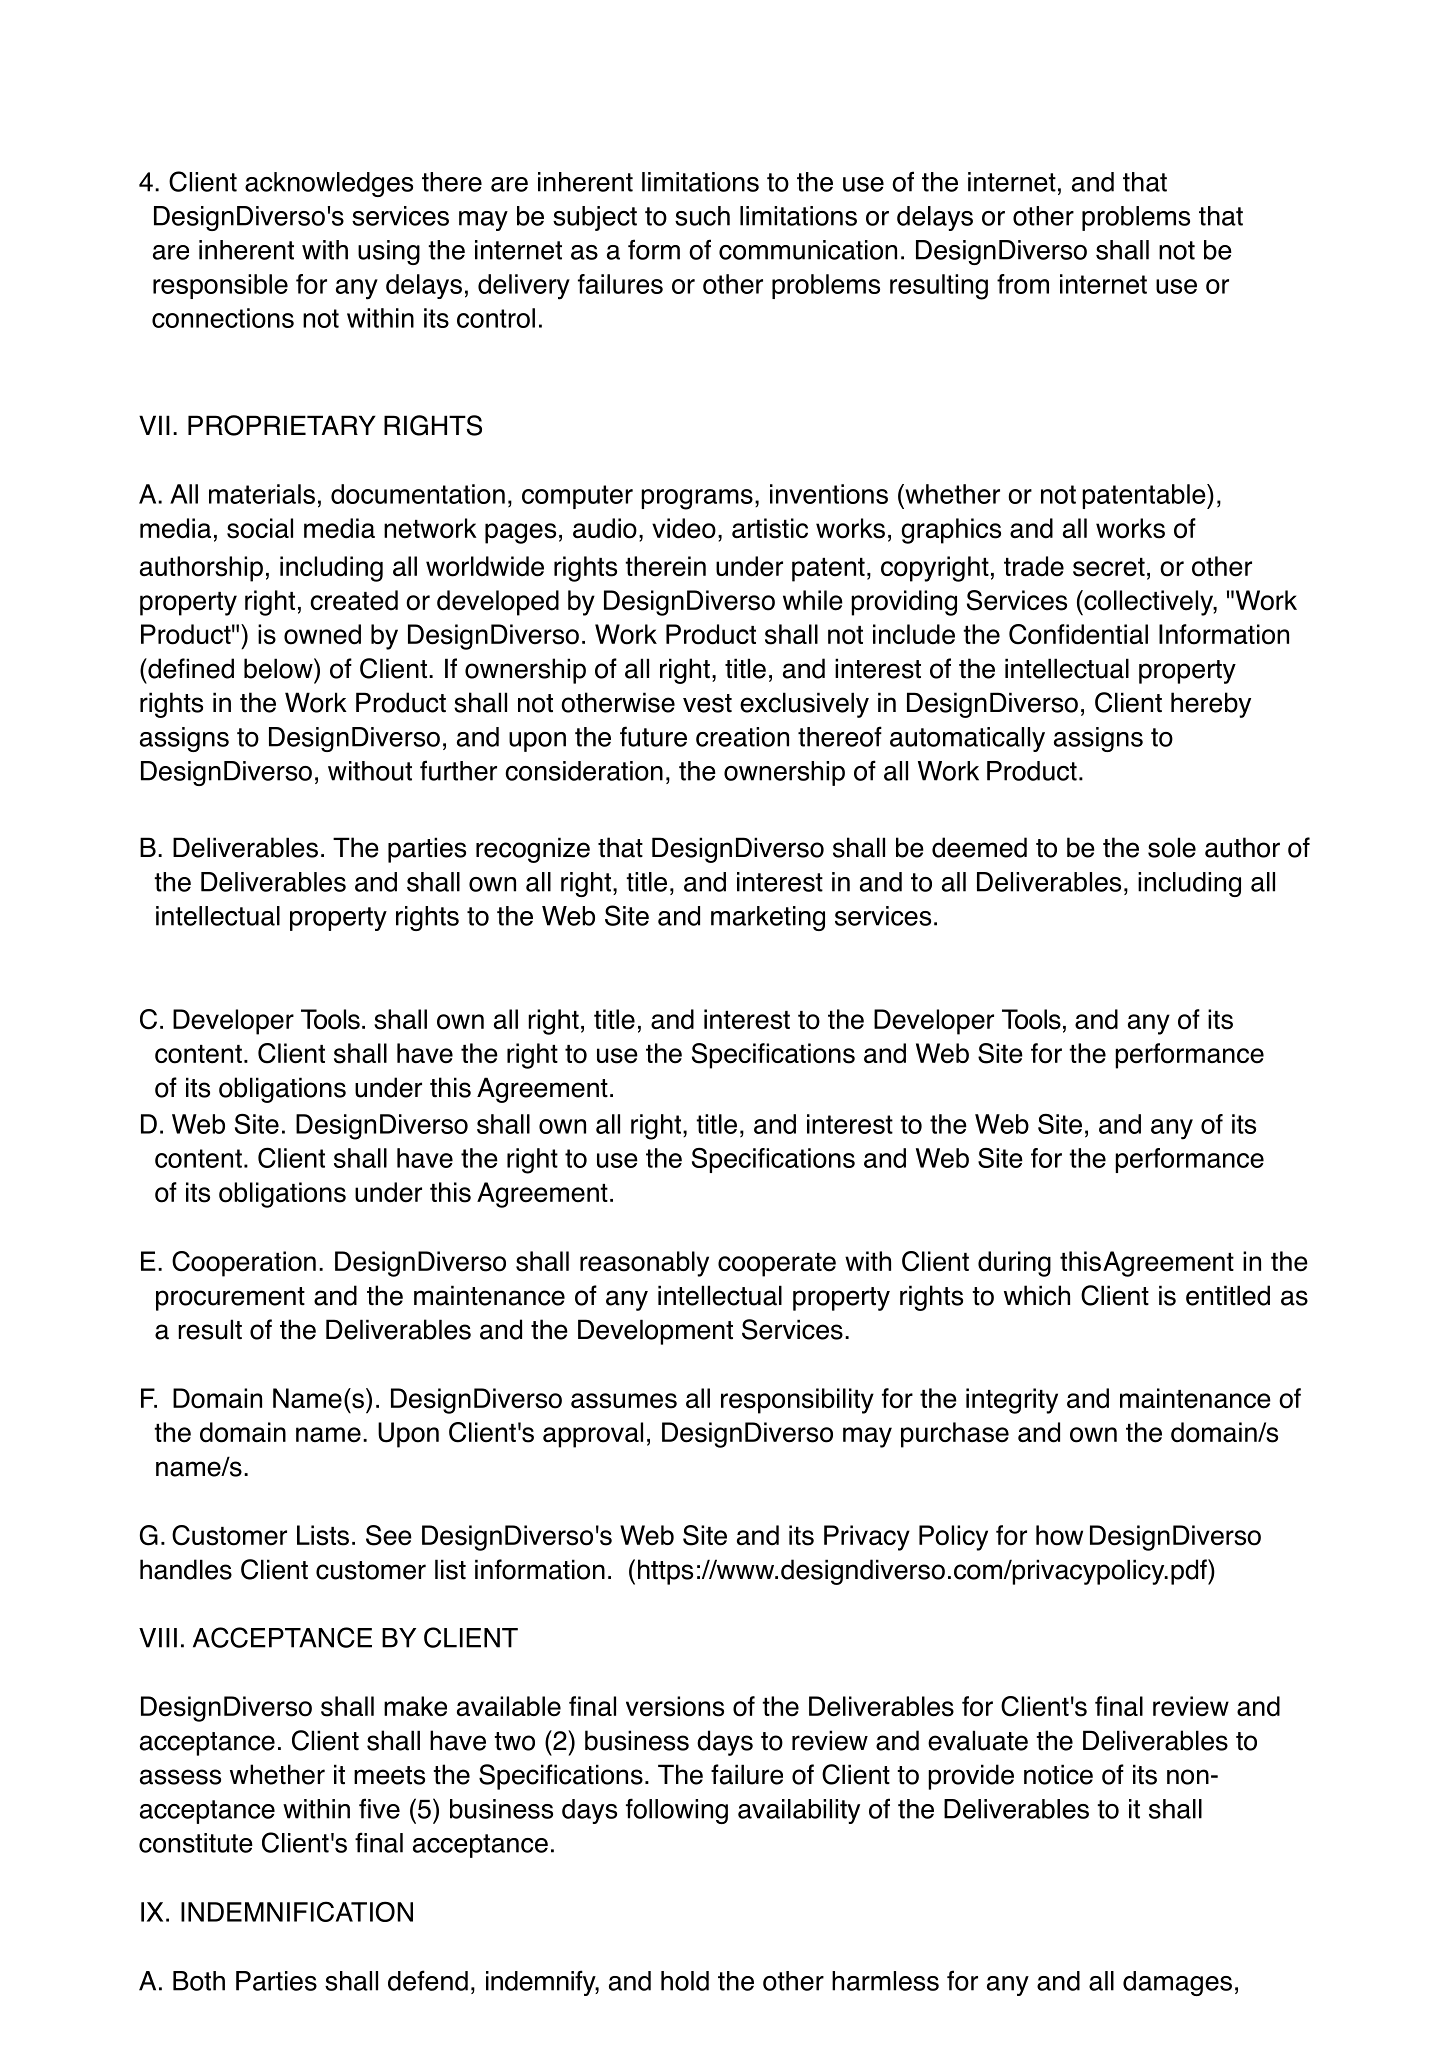  Describe the element at coordinates (685, 1981) in the document. I see `hold` at that location.
